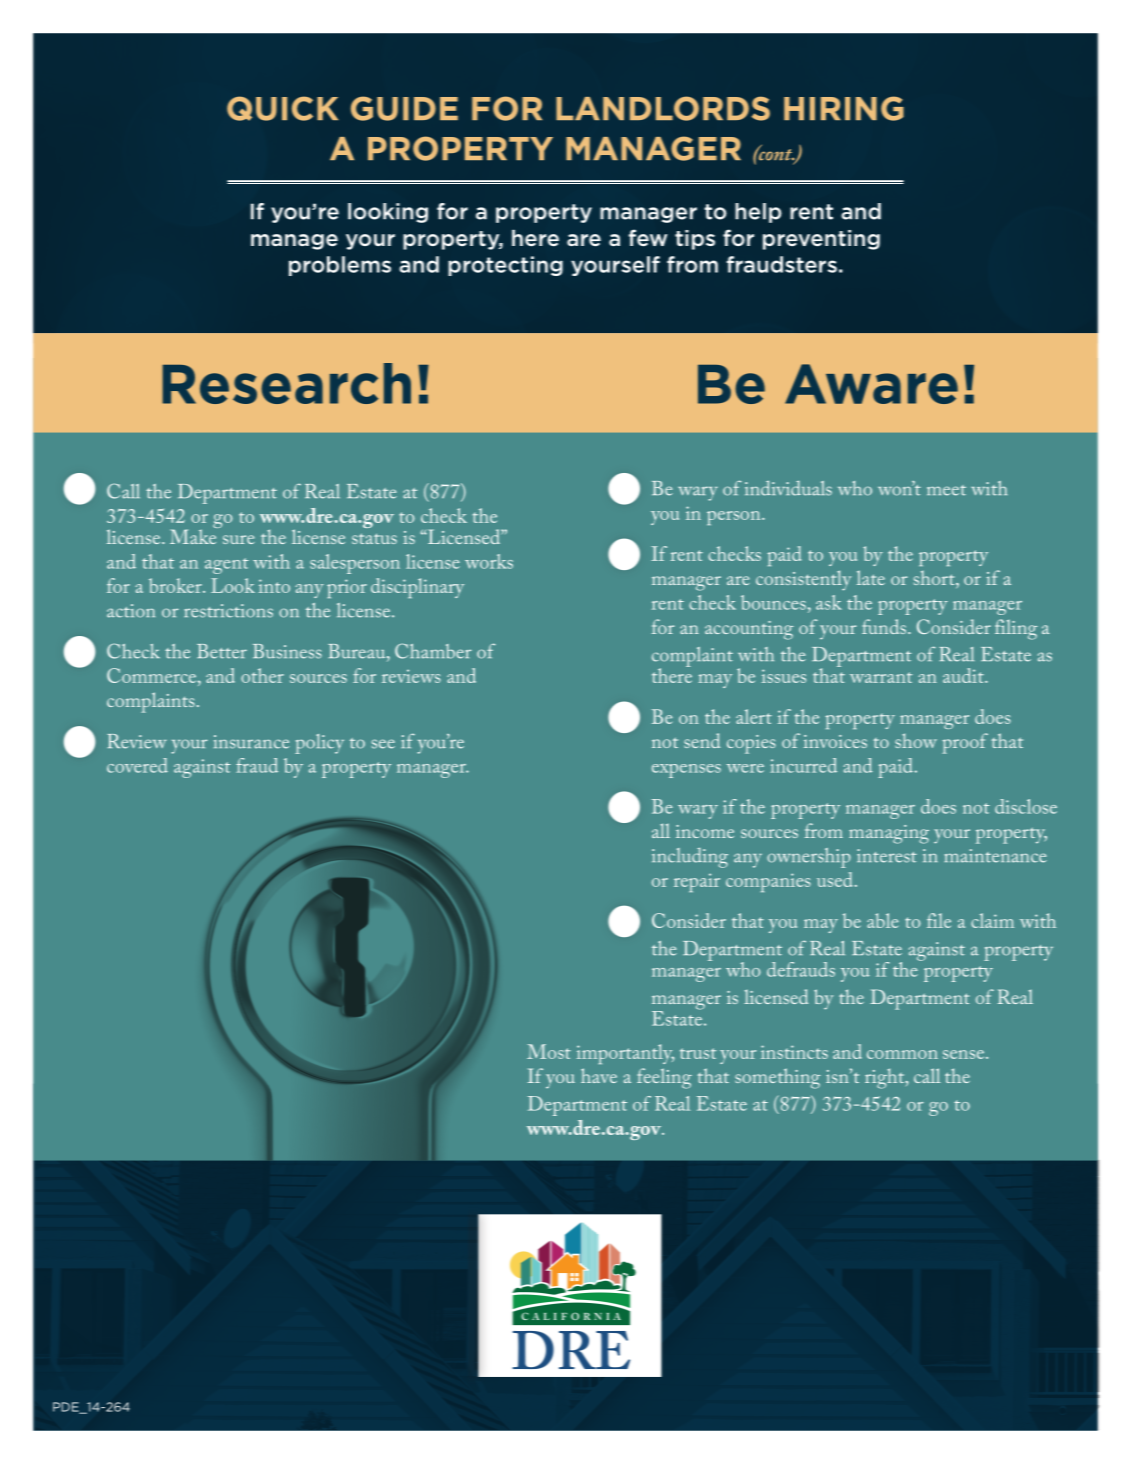 The height and width of the page is (1464, 1131). Describe the element at coordinates (916, 740) in the page. I see `show` at that location.
